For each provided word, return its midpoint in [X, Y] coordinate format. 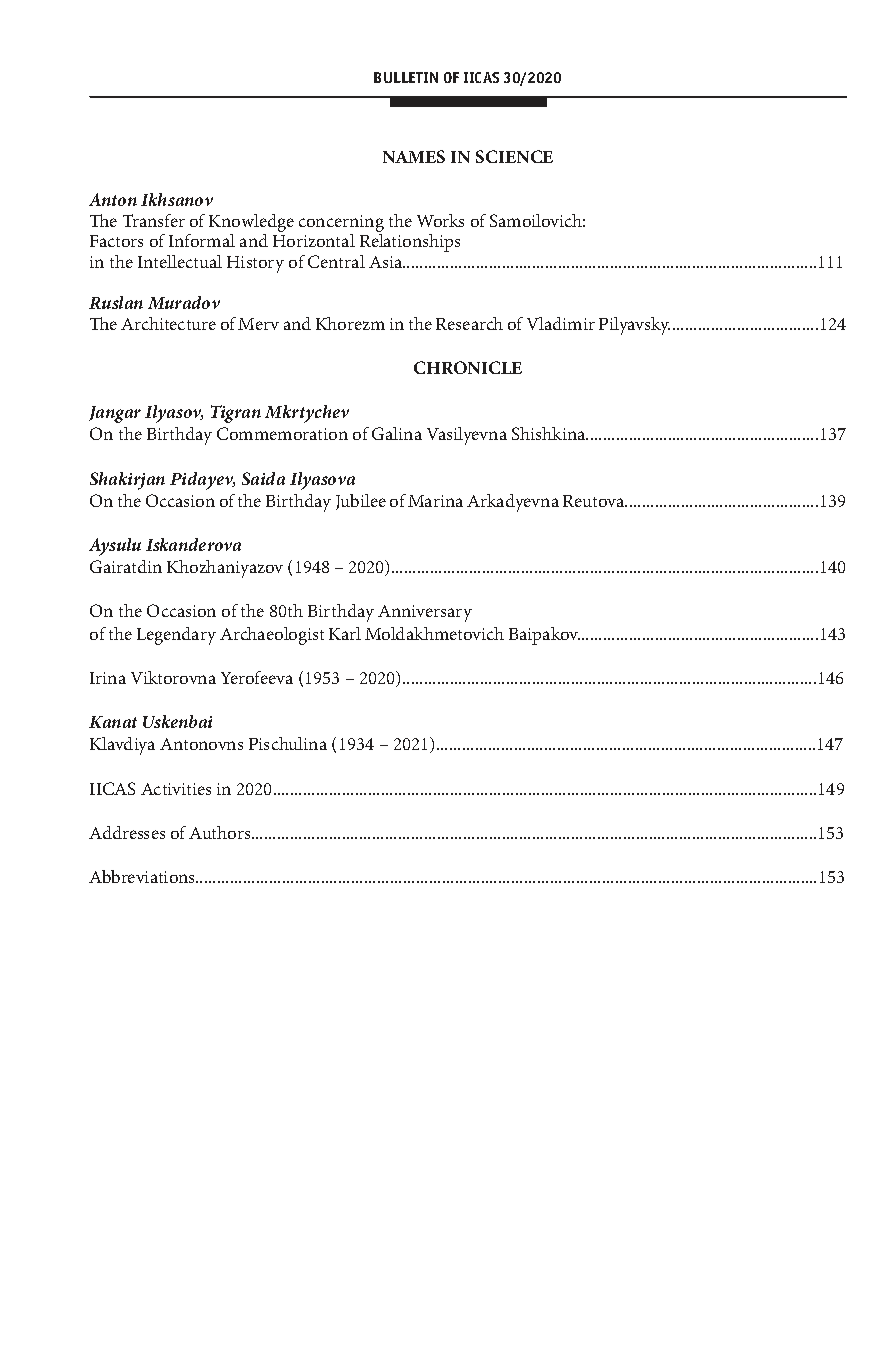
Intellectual [180, 261]
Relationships [410, 243]
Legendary [176, 636]
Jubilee [361, 502]
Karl [345, 633]
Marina [435, 501]
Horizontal [314, 240]
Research [469, 323]
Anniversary [425, 613]
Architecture [168, 323]
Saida [263, 478]
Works [440, 220]
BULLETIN [406, 77]
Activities [176, 789]
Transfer [154, 220]
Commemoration [282, 433]
